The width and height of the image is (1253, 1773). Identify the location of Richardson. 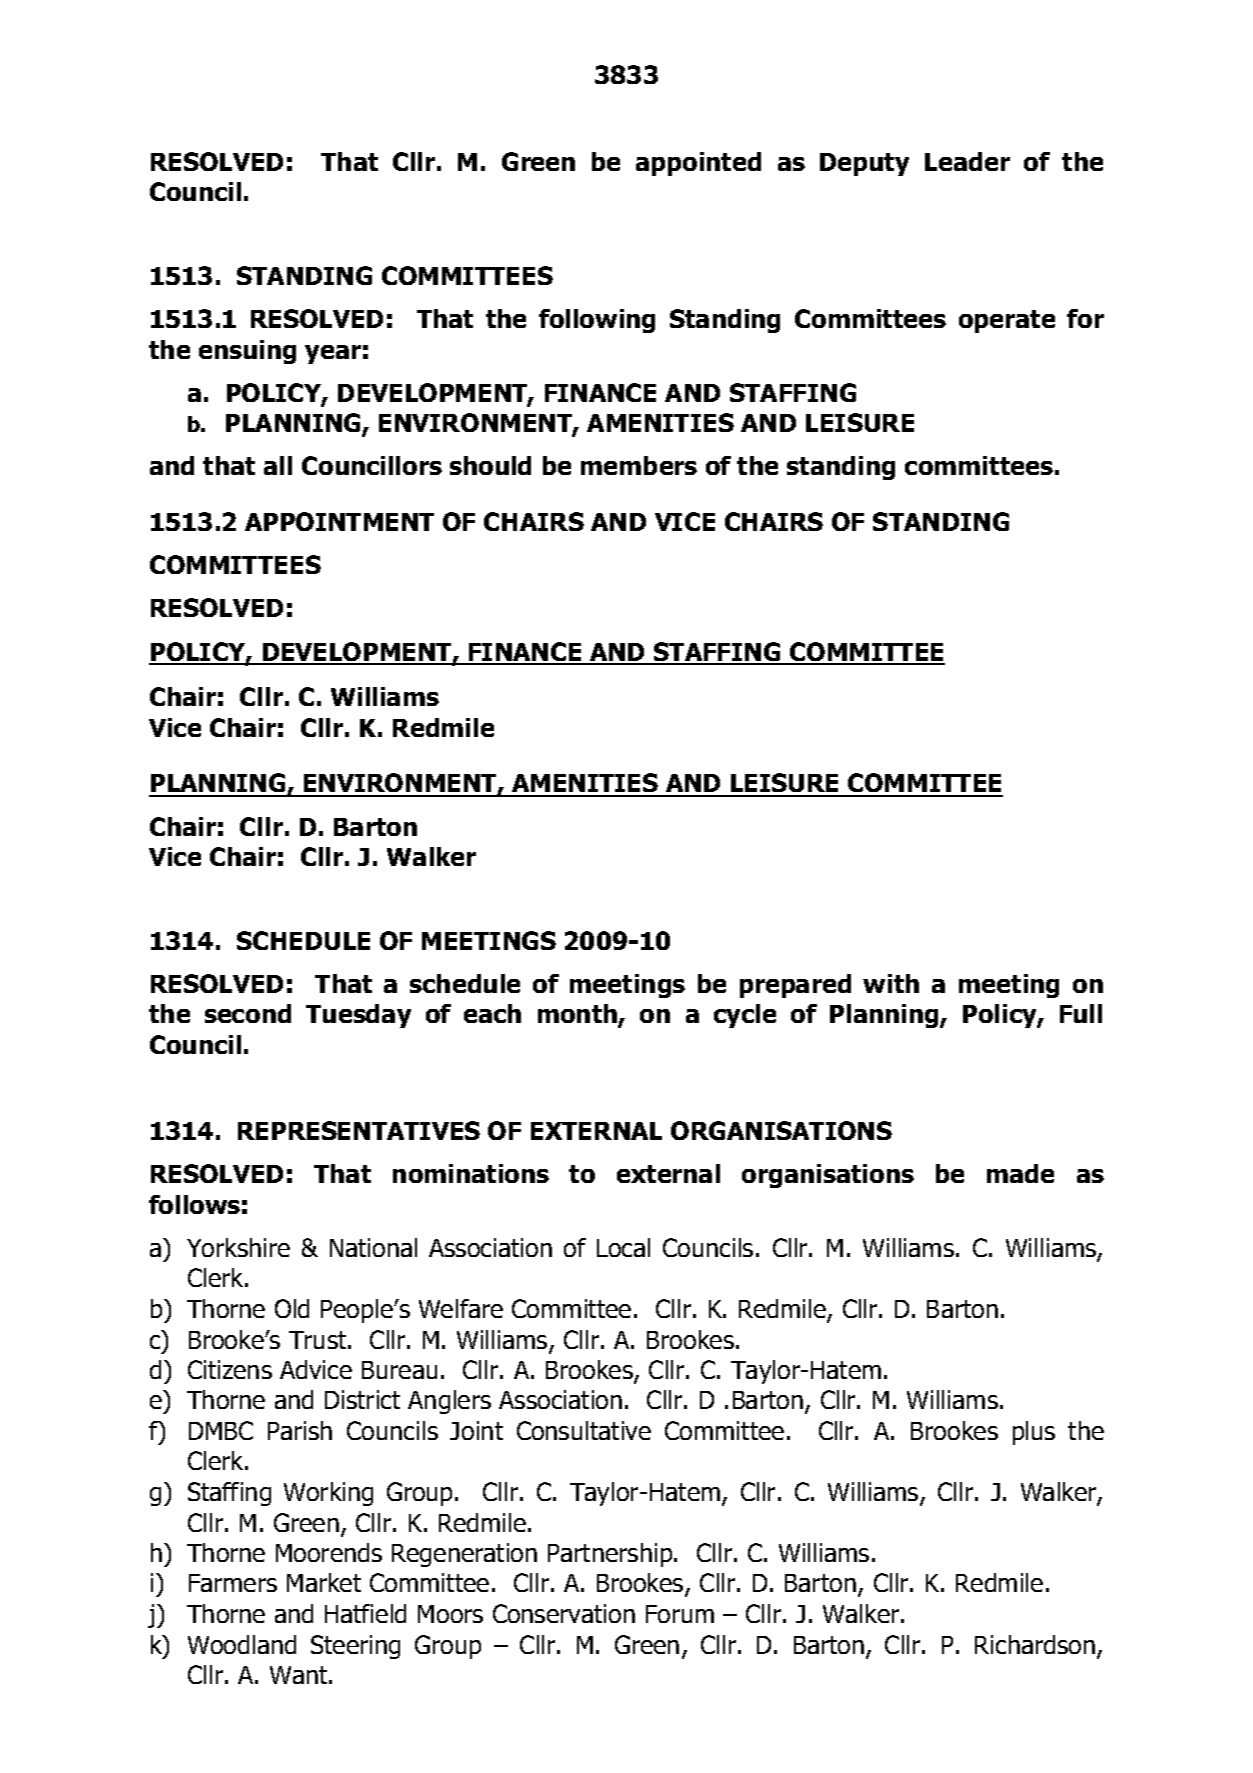
(1035, 1644).
